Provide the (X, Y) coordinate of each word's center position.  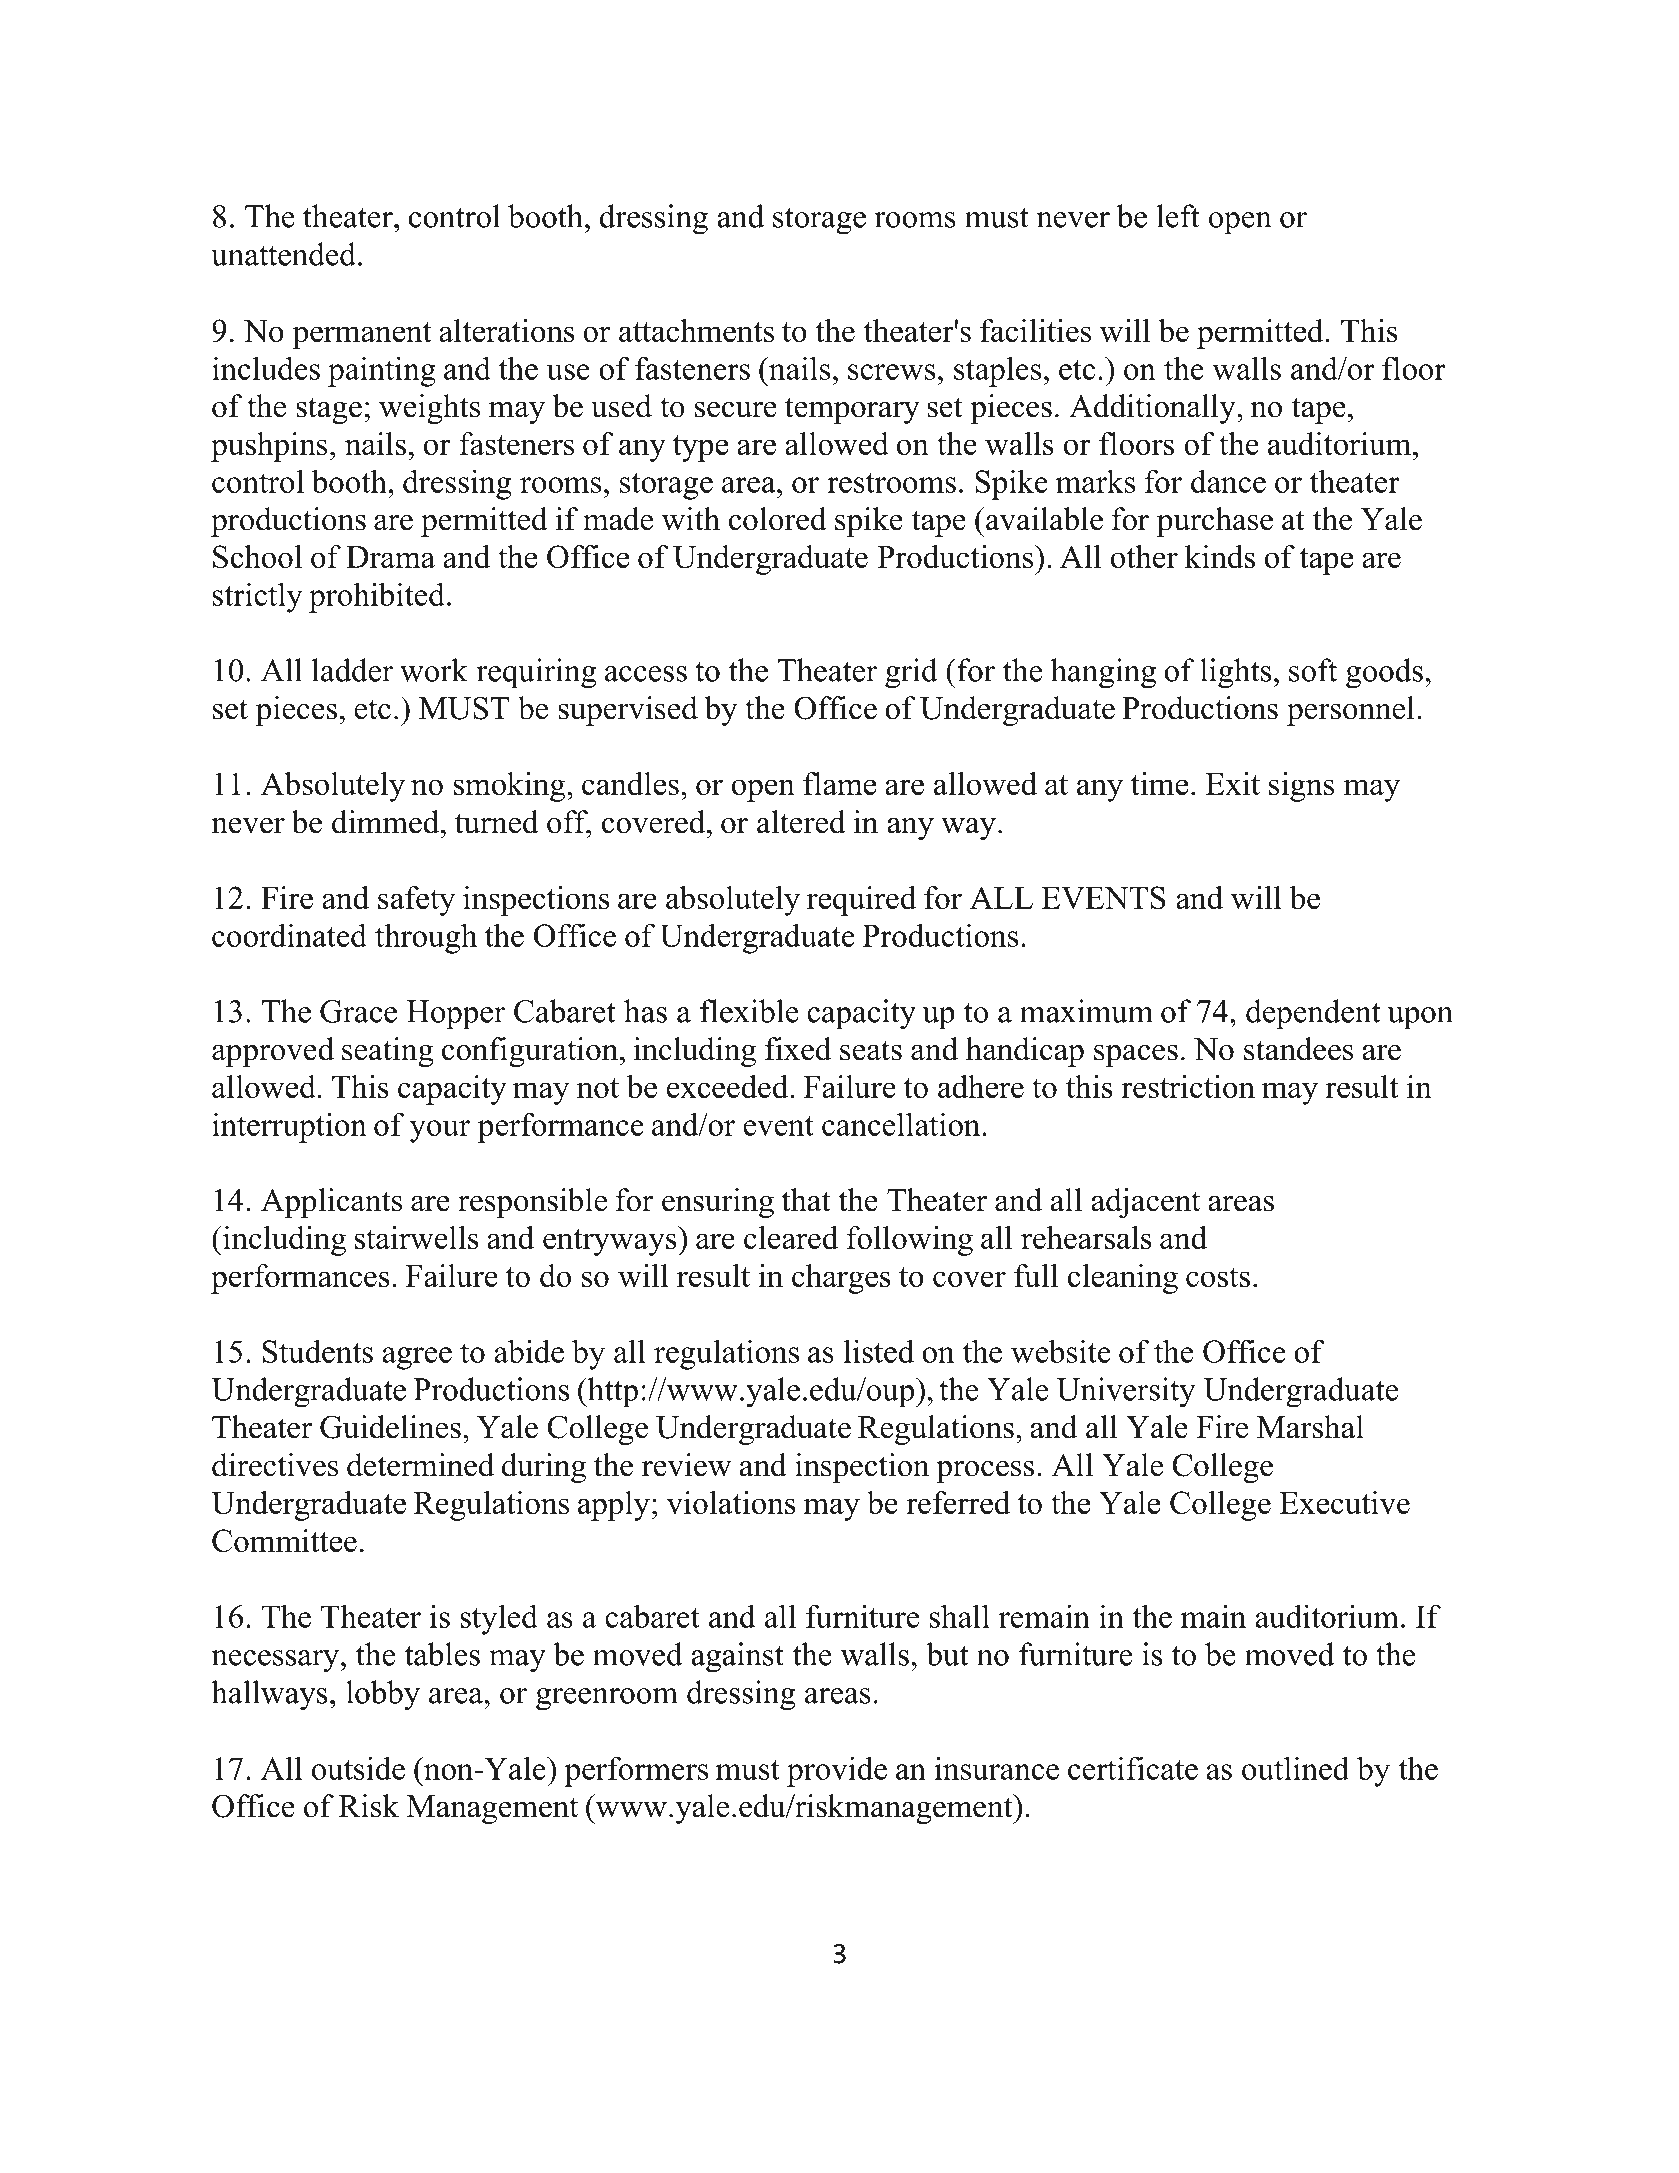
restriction (1188, 1086)
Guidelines (390, 1427)
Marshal (1310, 1427)
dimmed (385, 822)
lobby (383, 1695)
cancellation (902, 1124)
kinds (1220, 556)
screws (891, 372)
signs (1301, 787)
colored (778, 519)
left (1178, 216)
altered (801, 822)
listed (879, 1351)
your (440, 1131)
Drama (390, 557)
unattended (283, 254)
